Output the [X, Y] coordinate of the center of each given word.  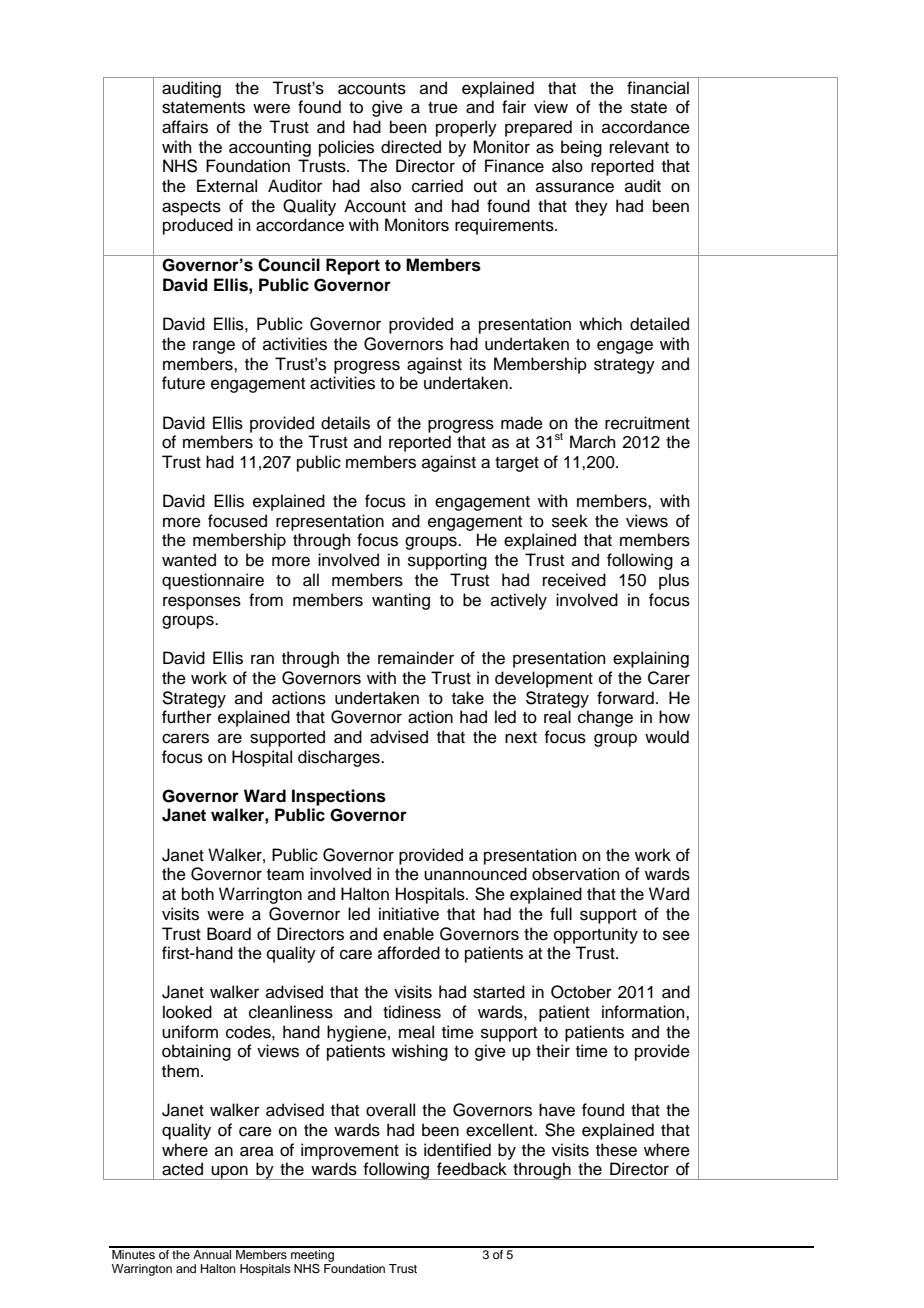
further [187, 717]
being [581, 148]
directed [411, 147]
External [227, 186]
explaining [651, 659]
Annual [212, 1253]
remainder [416, 658]
